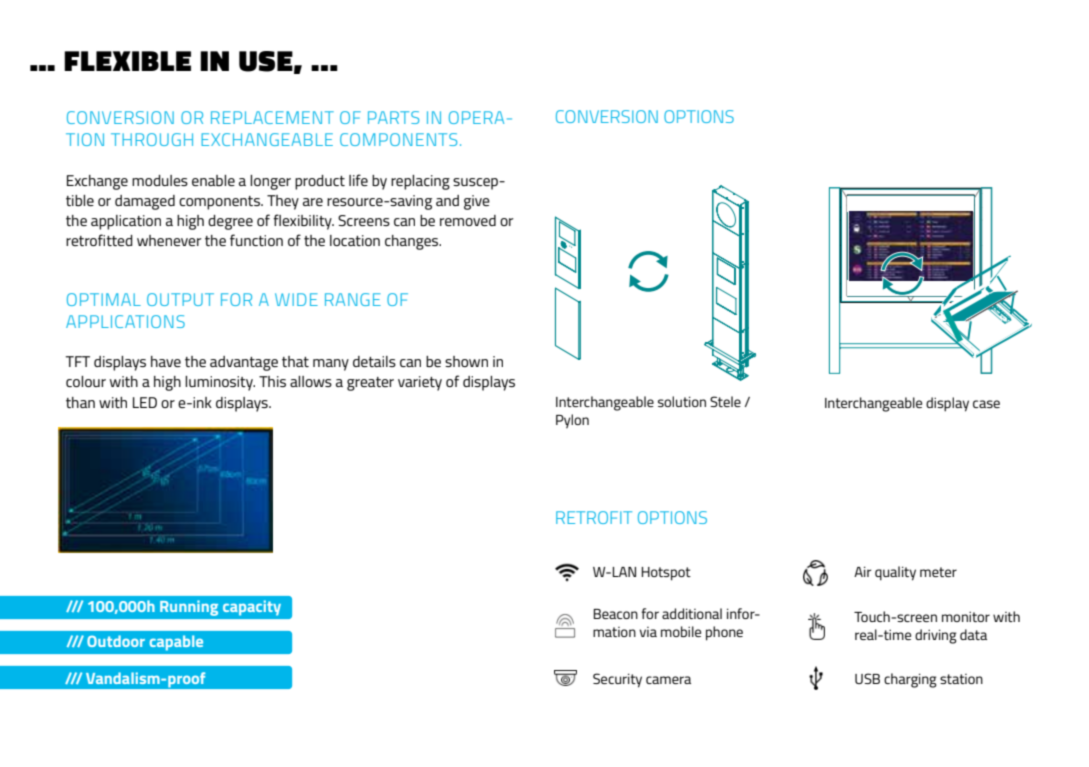 The height and width of the page is (767, 1089). I want to click on capable, so click(176, 643).
